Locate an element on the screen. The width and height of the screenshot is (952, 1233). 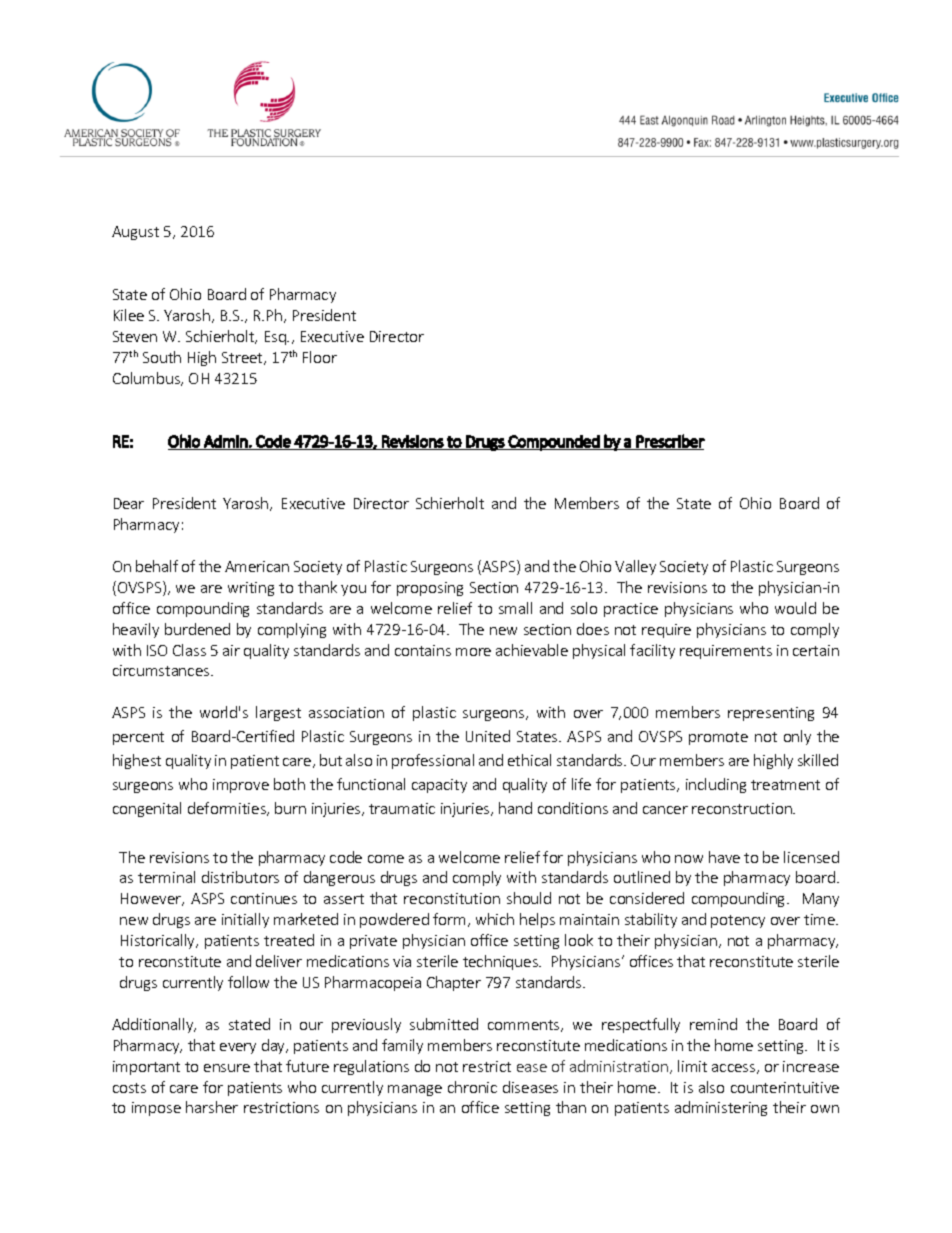
chronic is located at coordinates (472, 1087).
